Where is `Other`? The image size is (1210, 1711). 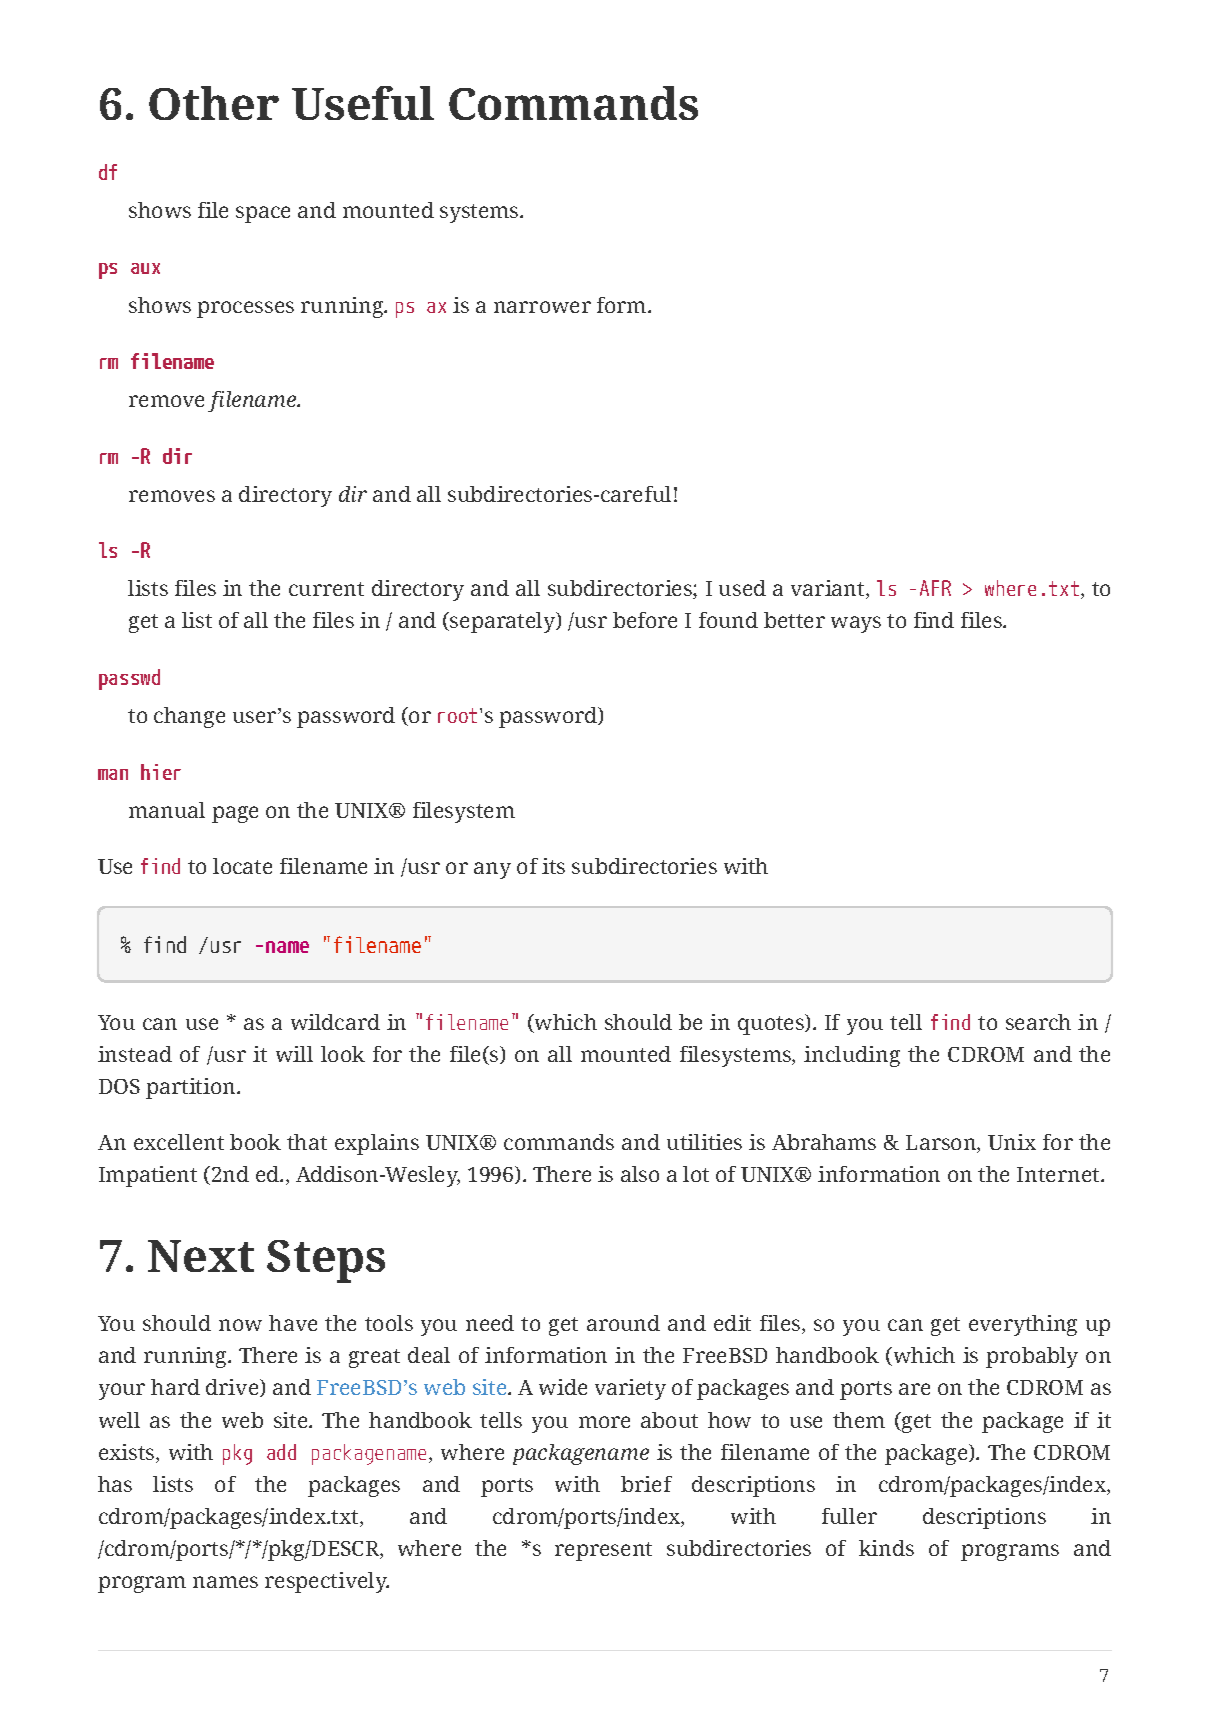 Other is located at coordinates (214, 103).
